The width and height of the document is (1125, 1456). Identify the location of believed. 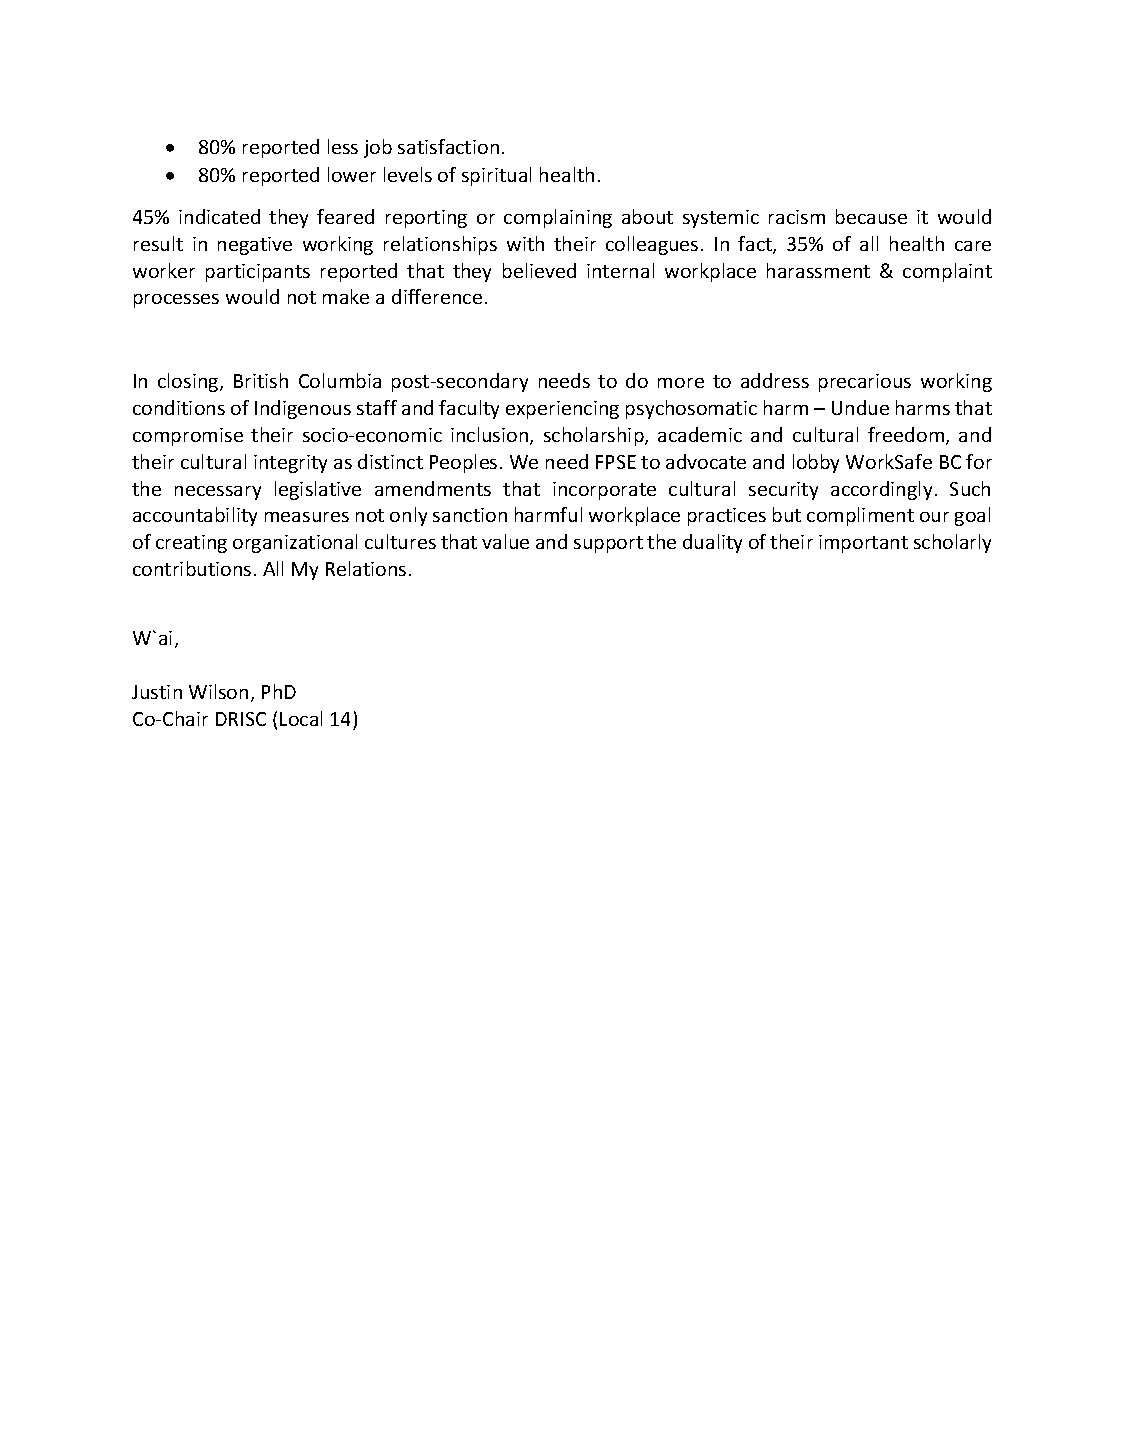
(539, 270).
